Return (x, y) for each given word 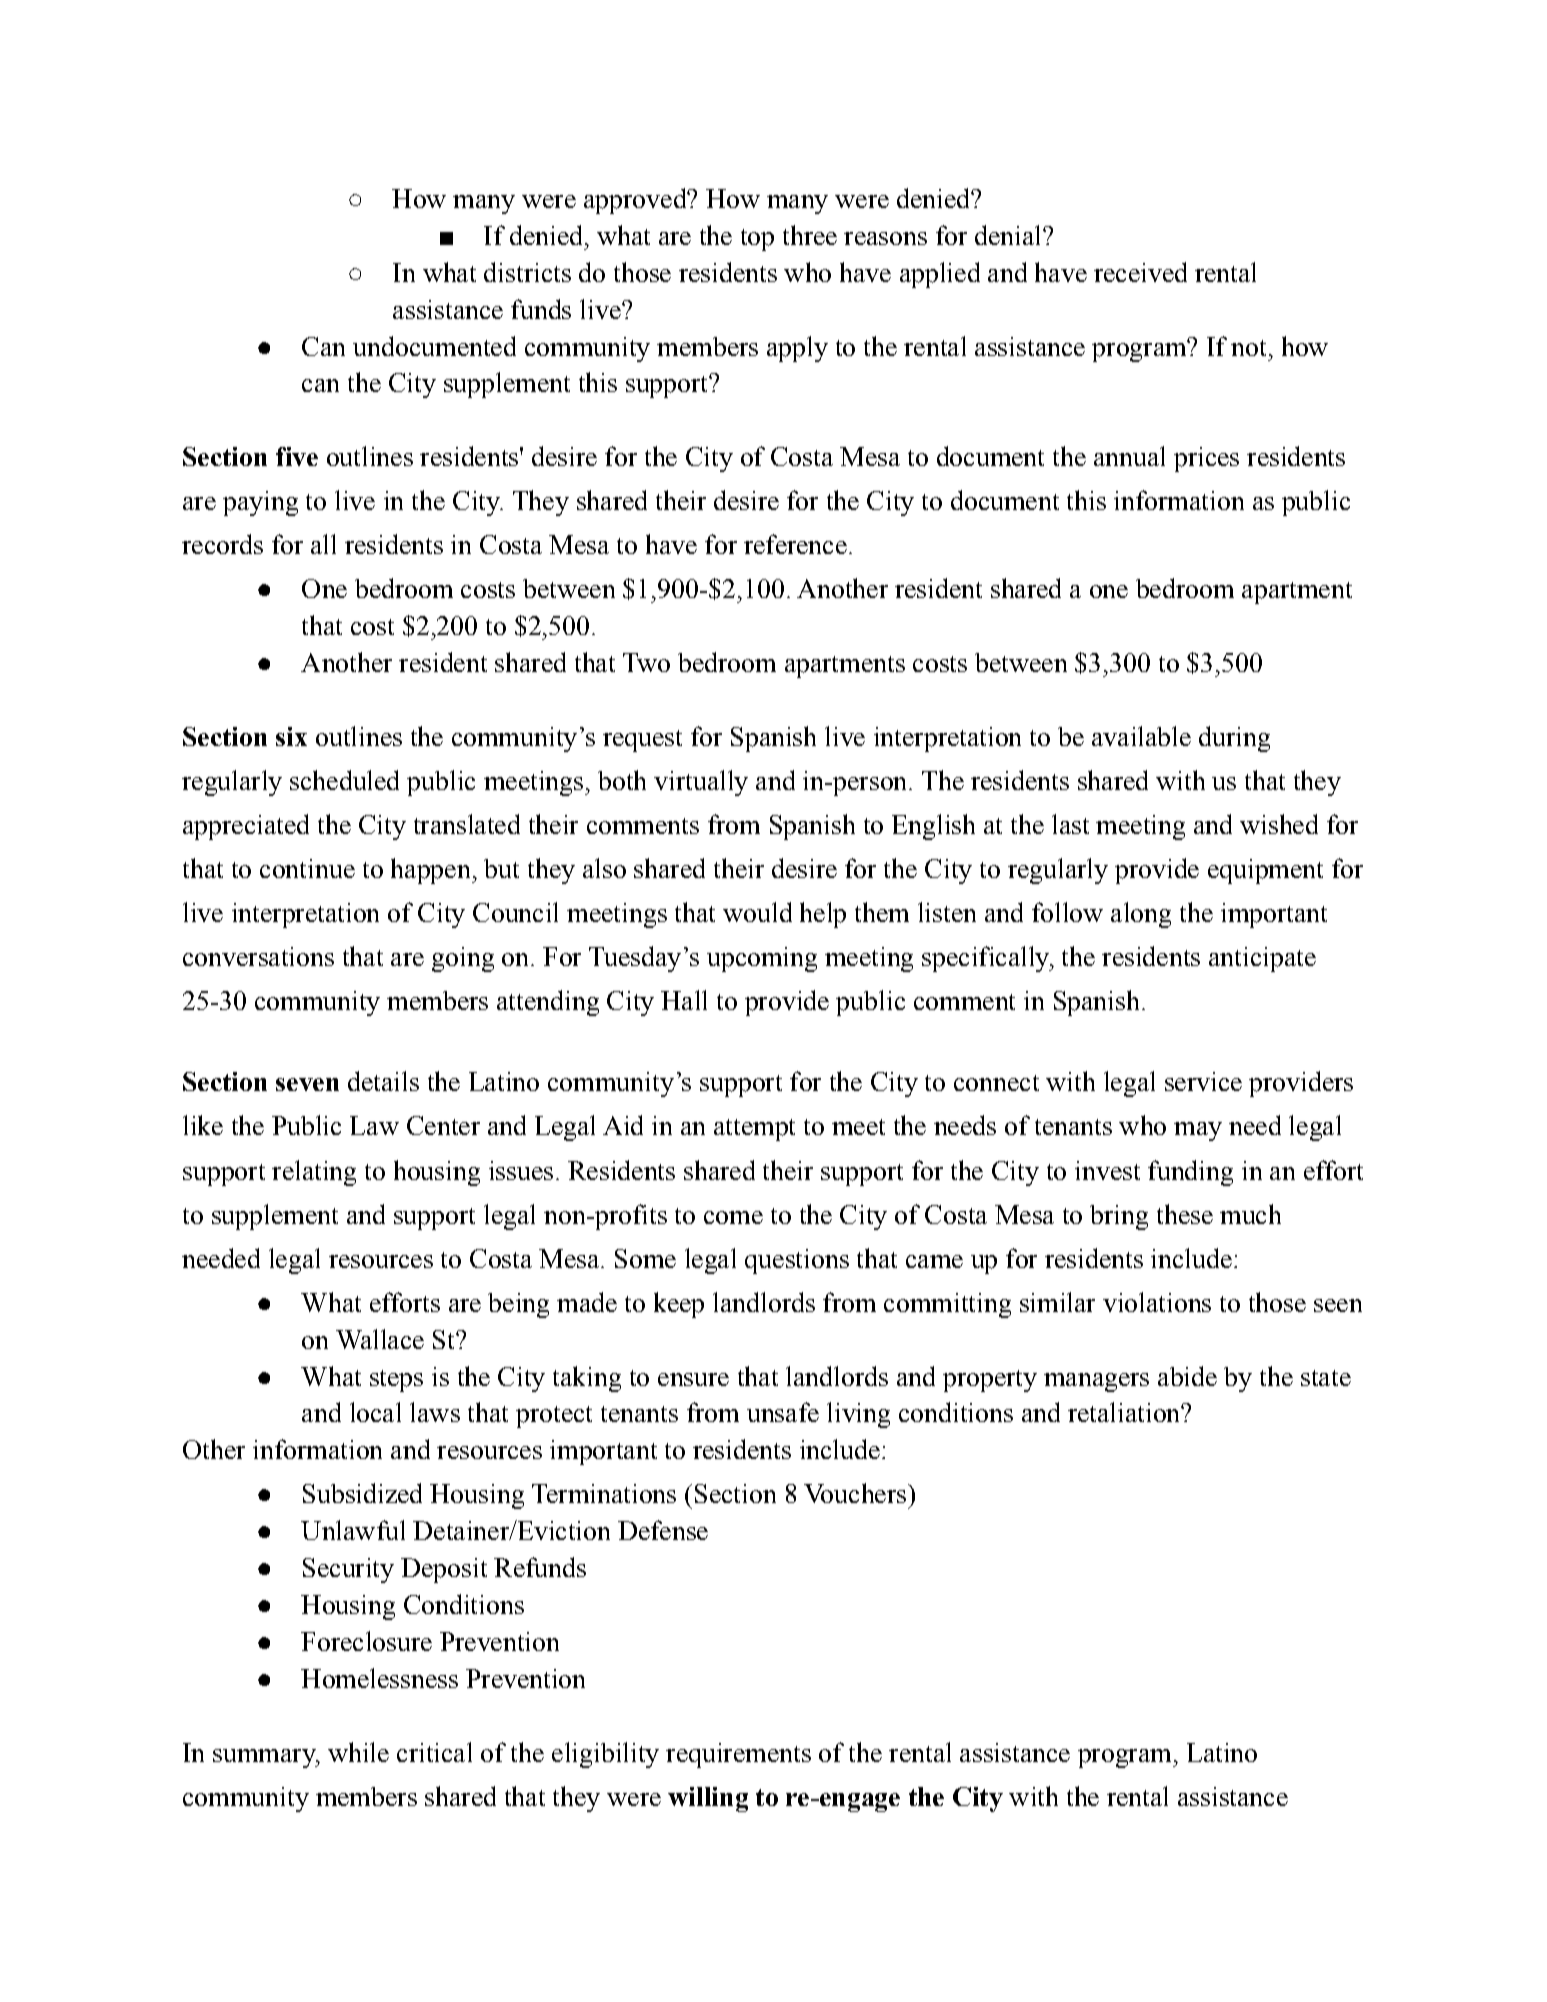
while (358, 1752)
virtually (701, 783)
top (757, 240)
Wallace (380, 1339)
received (1140, 272)
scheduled (344, 780)
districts (527, 272)
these (1185, 1214)
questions (797, 1261)
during (1234, 739)
